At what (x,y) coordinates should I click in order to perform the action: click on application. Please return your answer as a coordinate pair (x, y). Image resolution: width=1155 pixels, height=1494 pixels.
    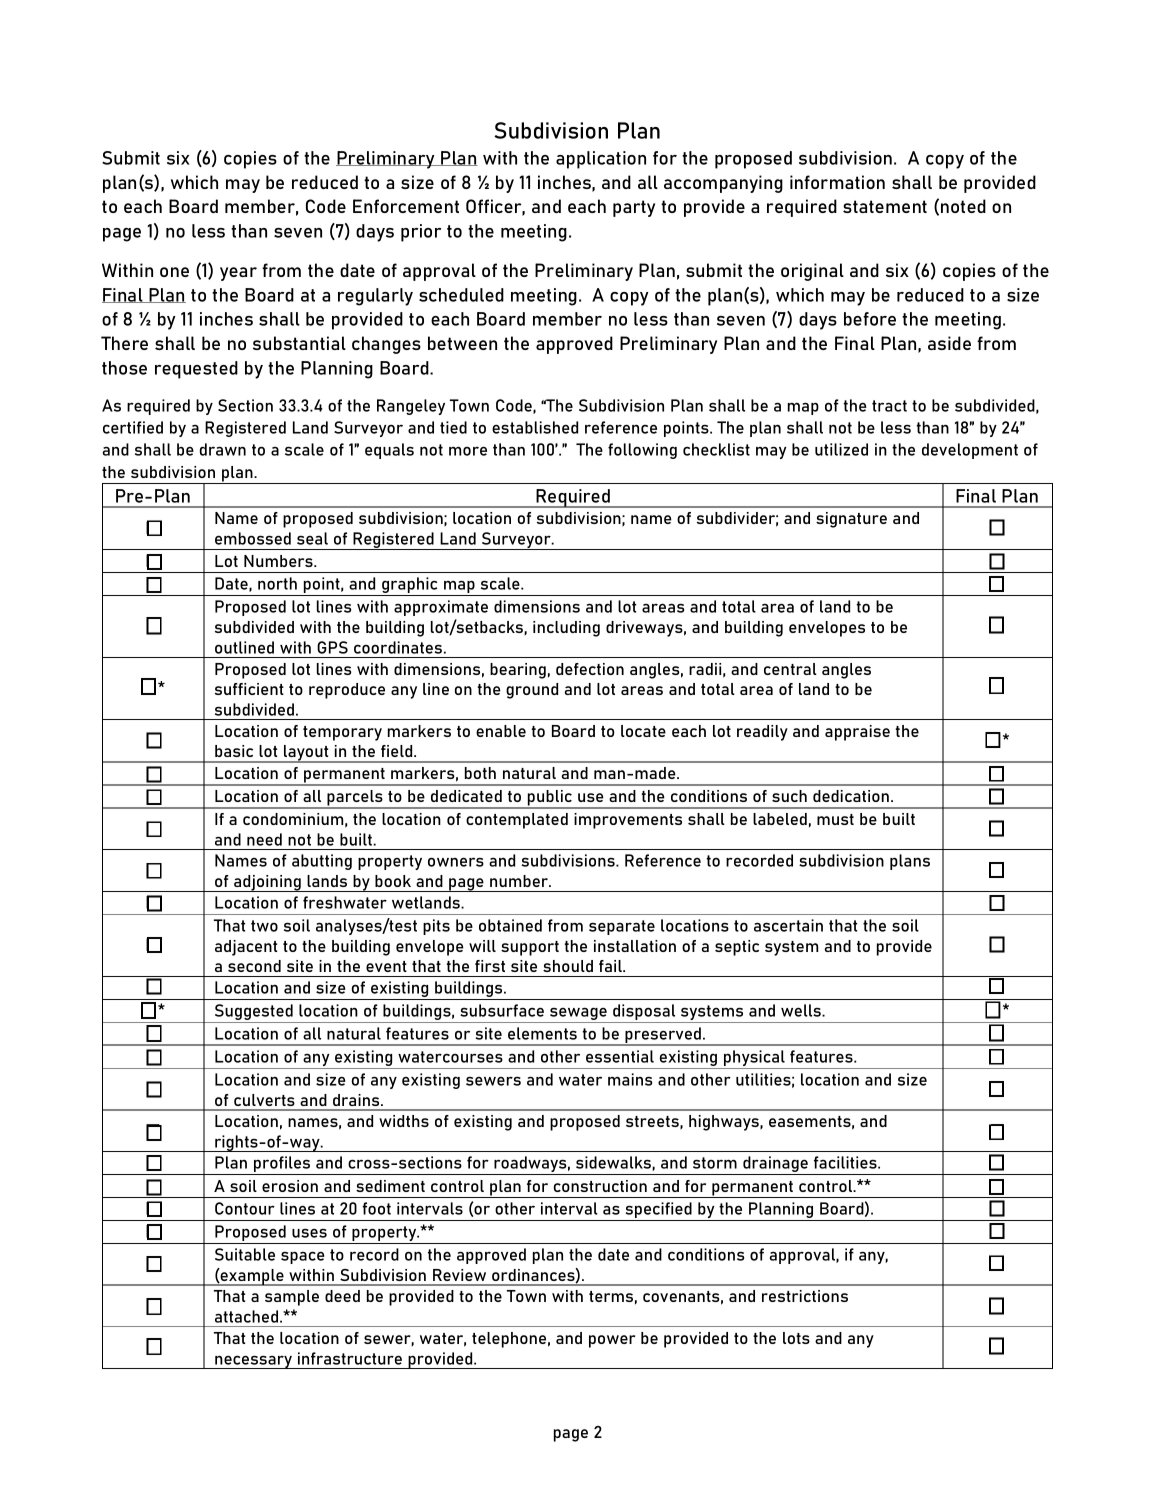
    Looking at the image, I should click on (601, 160).
